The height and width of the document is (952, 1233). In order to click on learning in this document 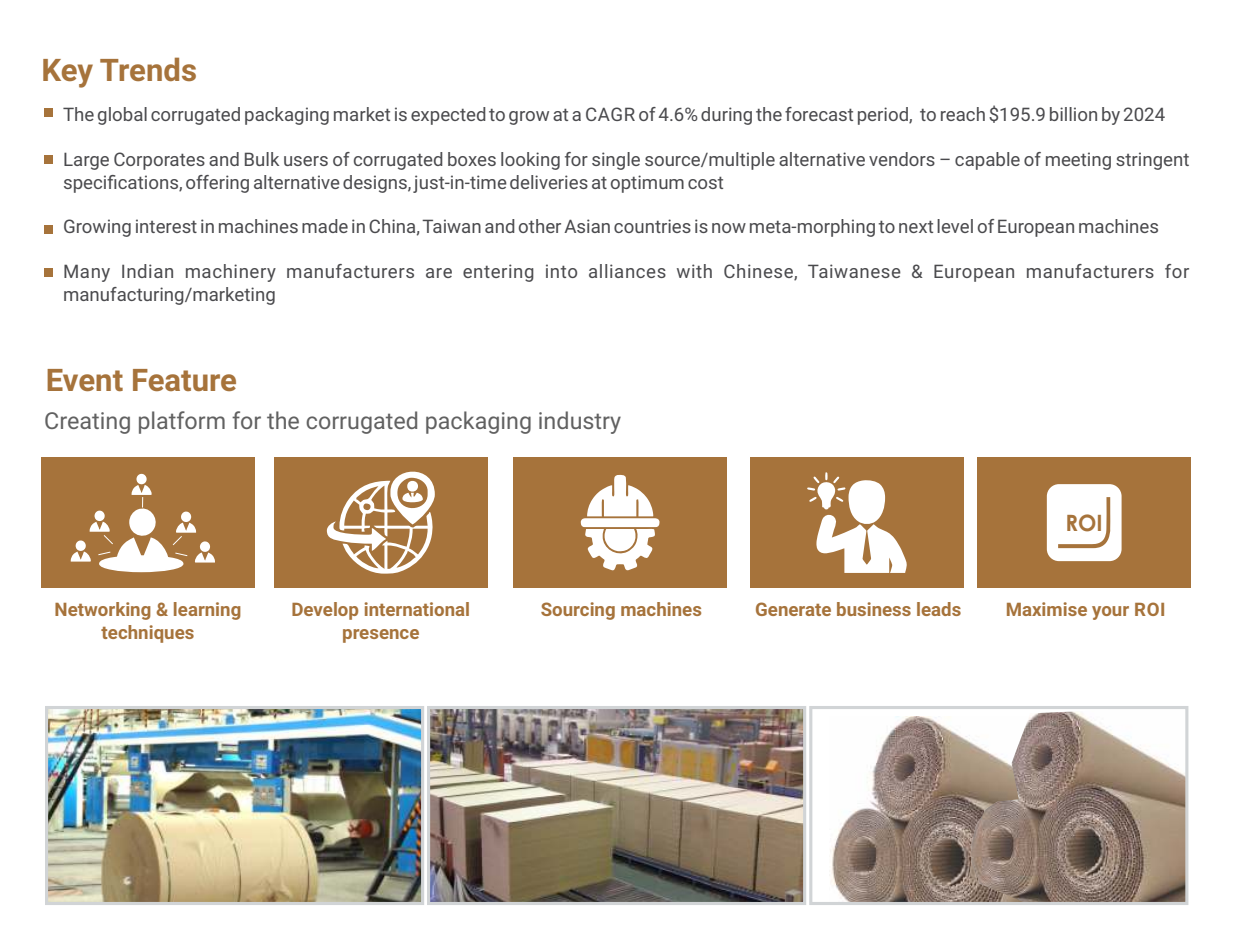, I will do `click(207, 611)`.
